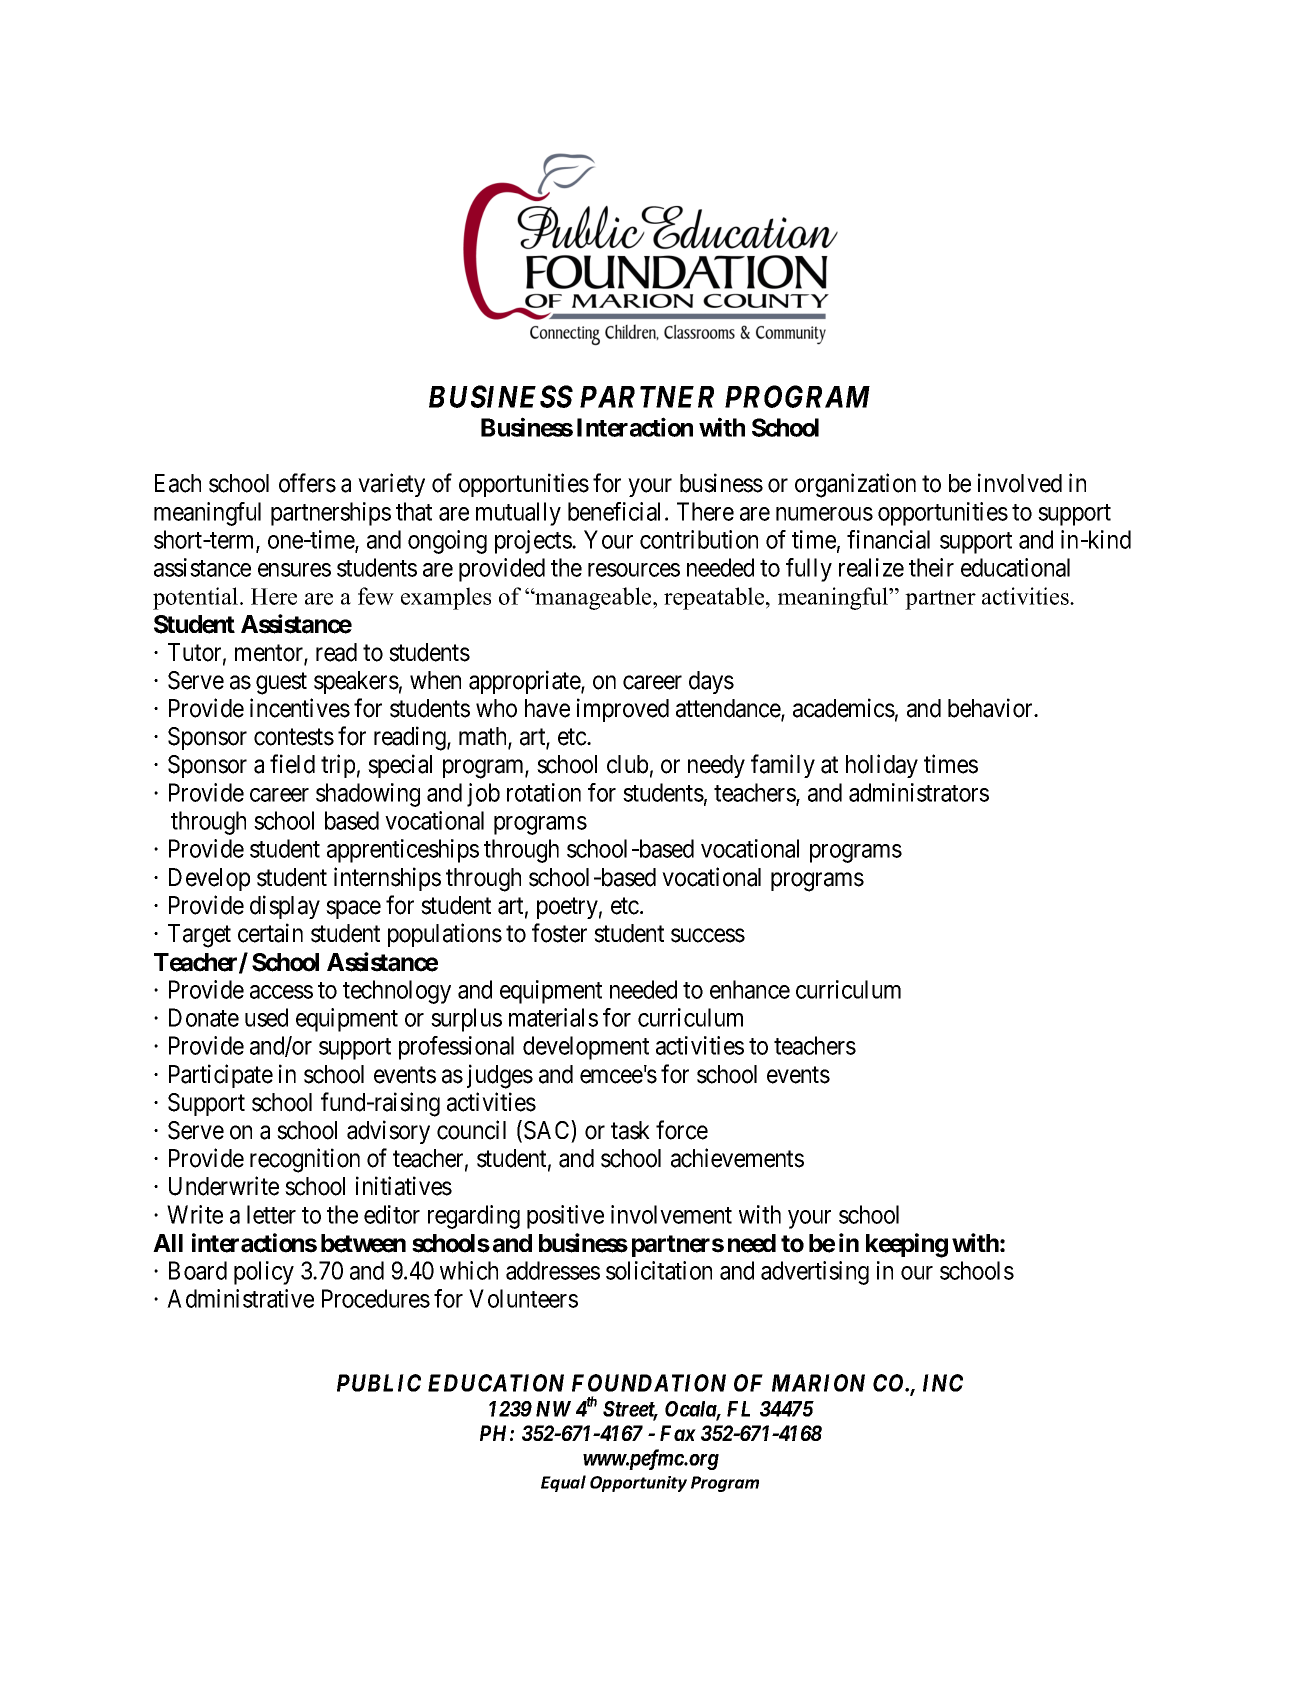  I want to click on PUBLIC, so click(379, 1383).
